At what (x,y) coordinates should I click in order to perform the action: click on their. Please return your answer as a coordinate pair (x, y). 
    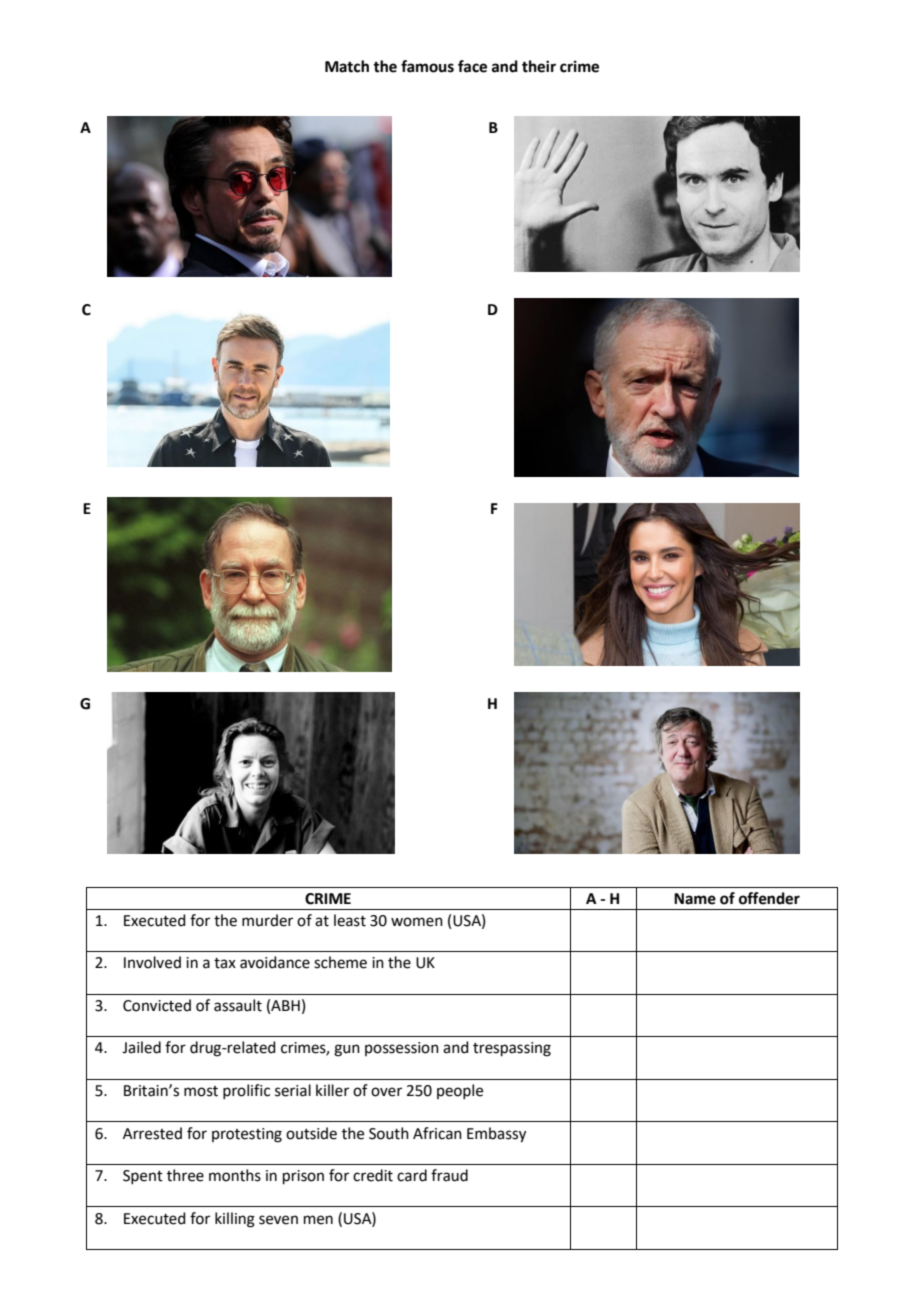
    Looking at the image, I should click on (539, 66).
